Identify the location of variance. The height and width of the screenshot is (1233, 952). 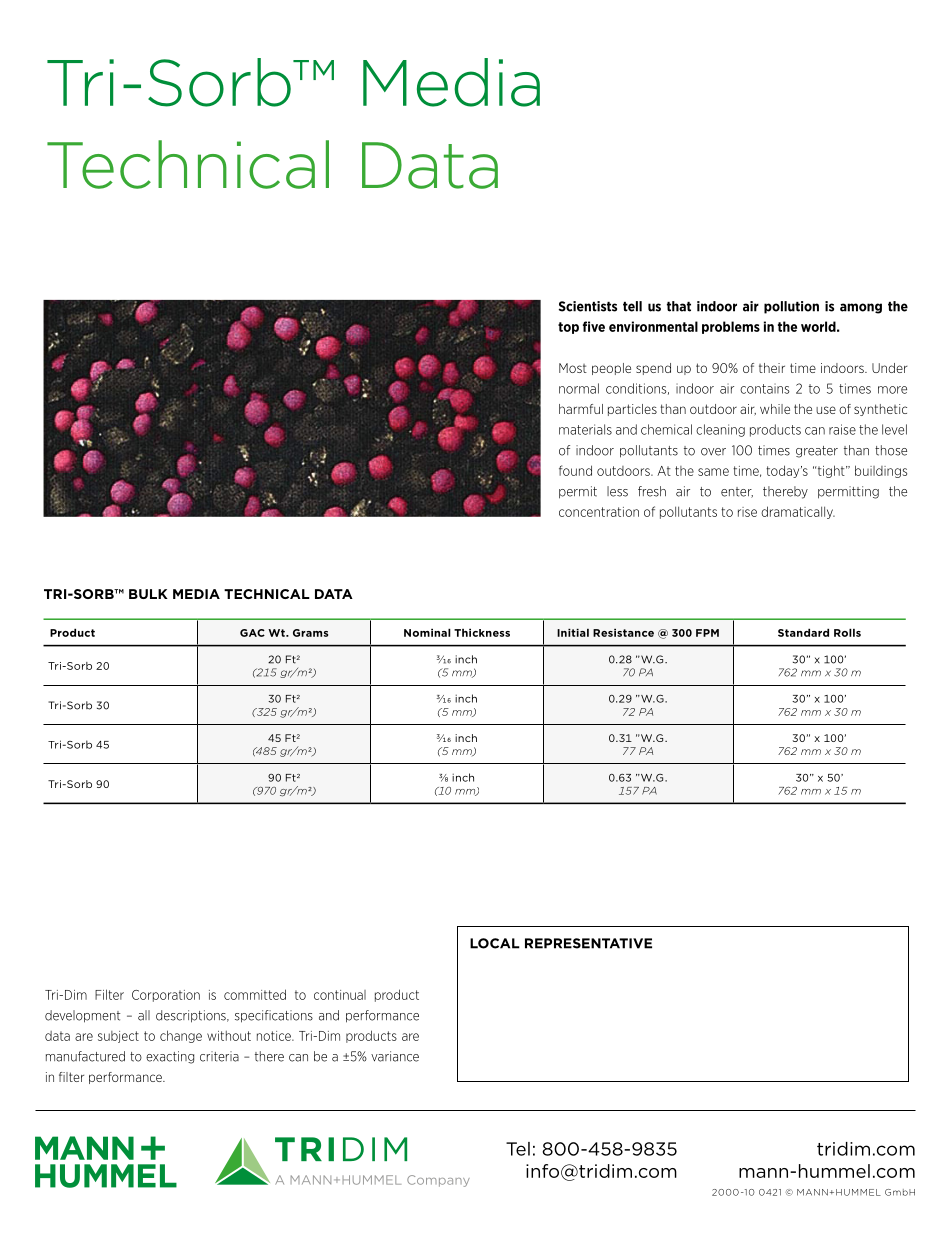
(395, 1056).
